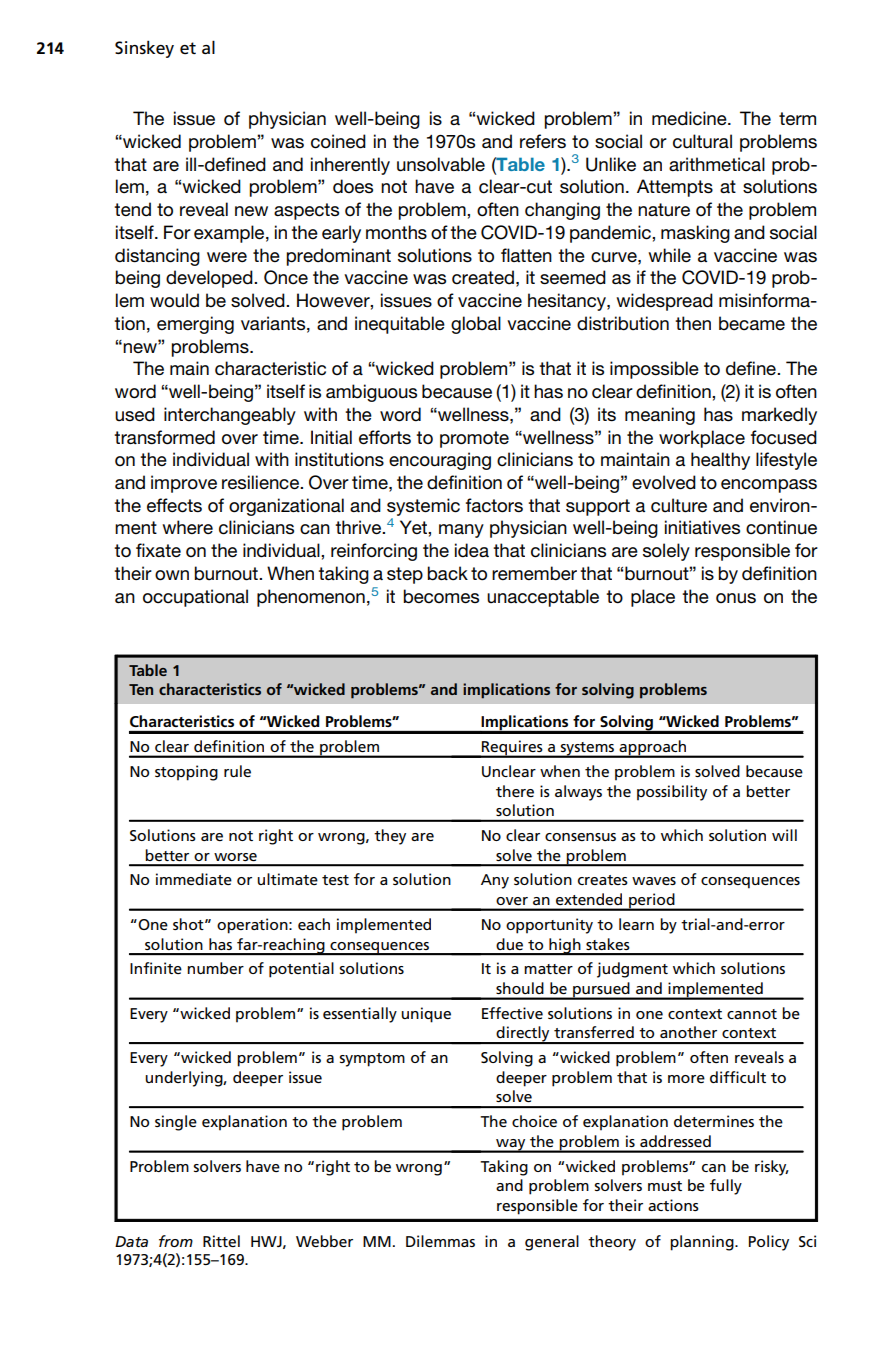 This page has height=1345, width=896. I want to click on unsolvable, so click(441, 164).
